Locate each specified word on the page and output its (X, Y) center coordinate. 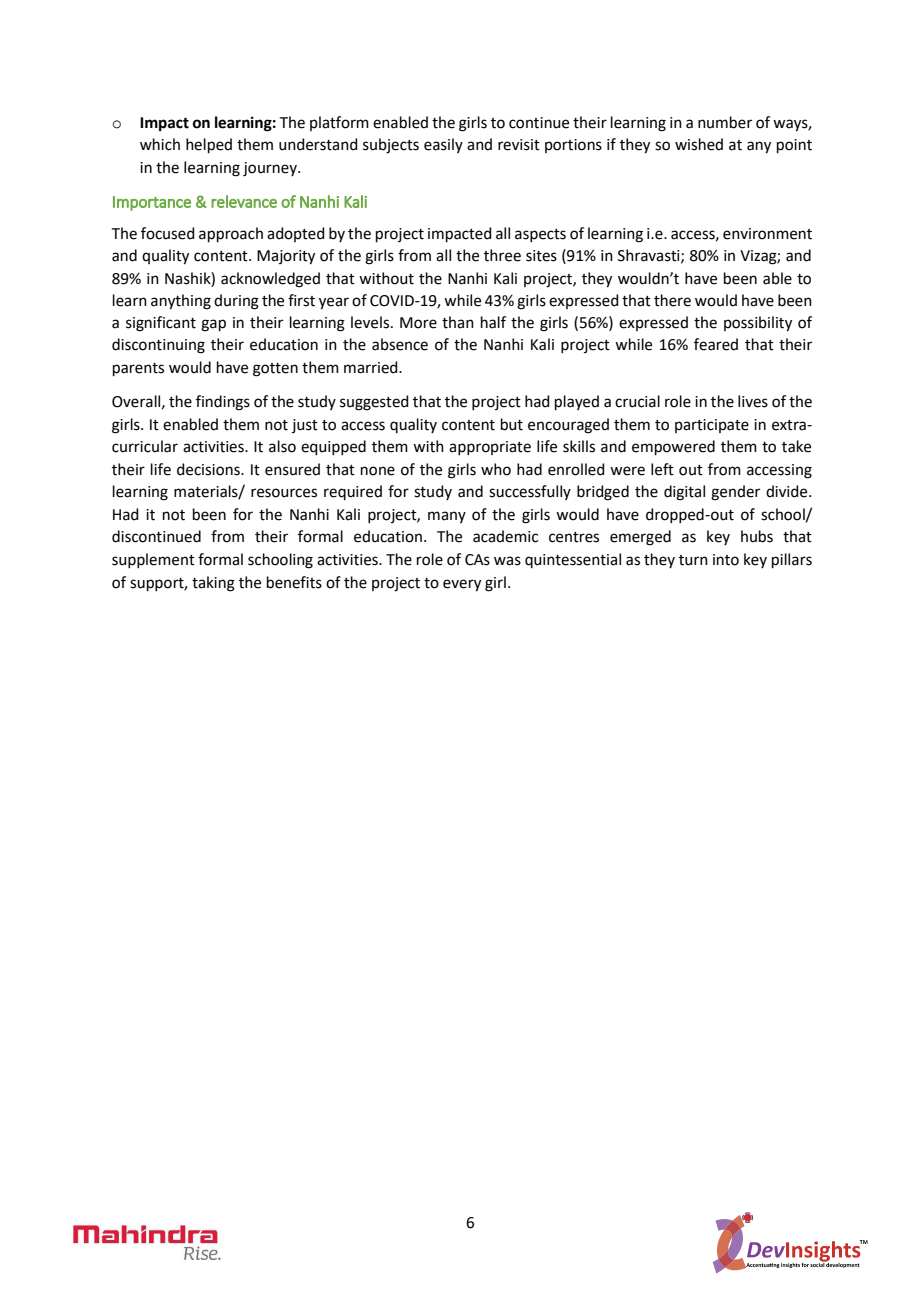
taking (213, 584)
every (462, 585)
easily (443, 145)
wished (699, 144)
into (726, 560)
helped (209, 145)
